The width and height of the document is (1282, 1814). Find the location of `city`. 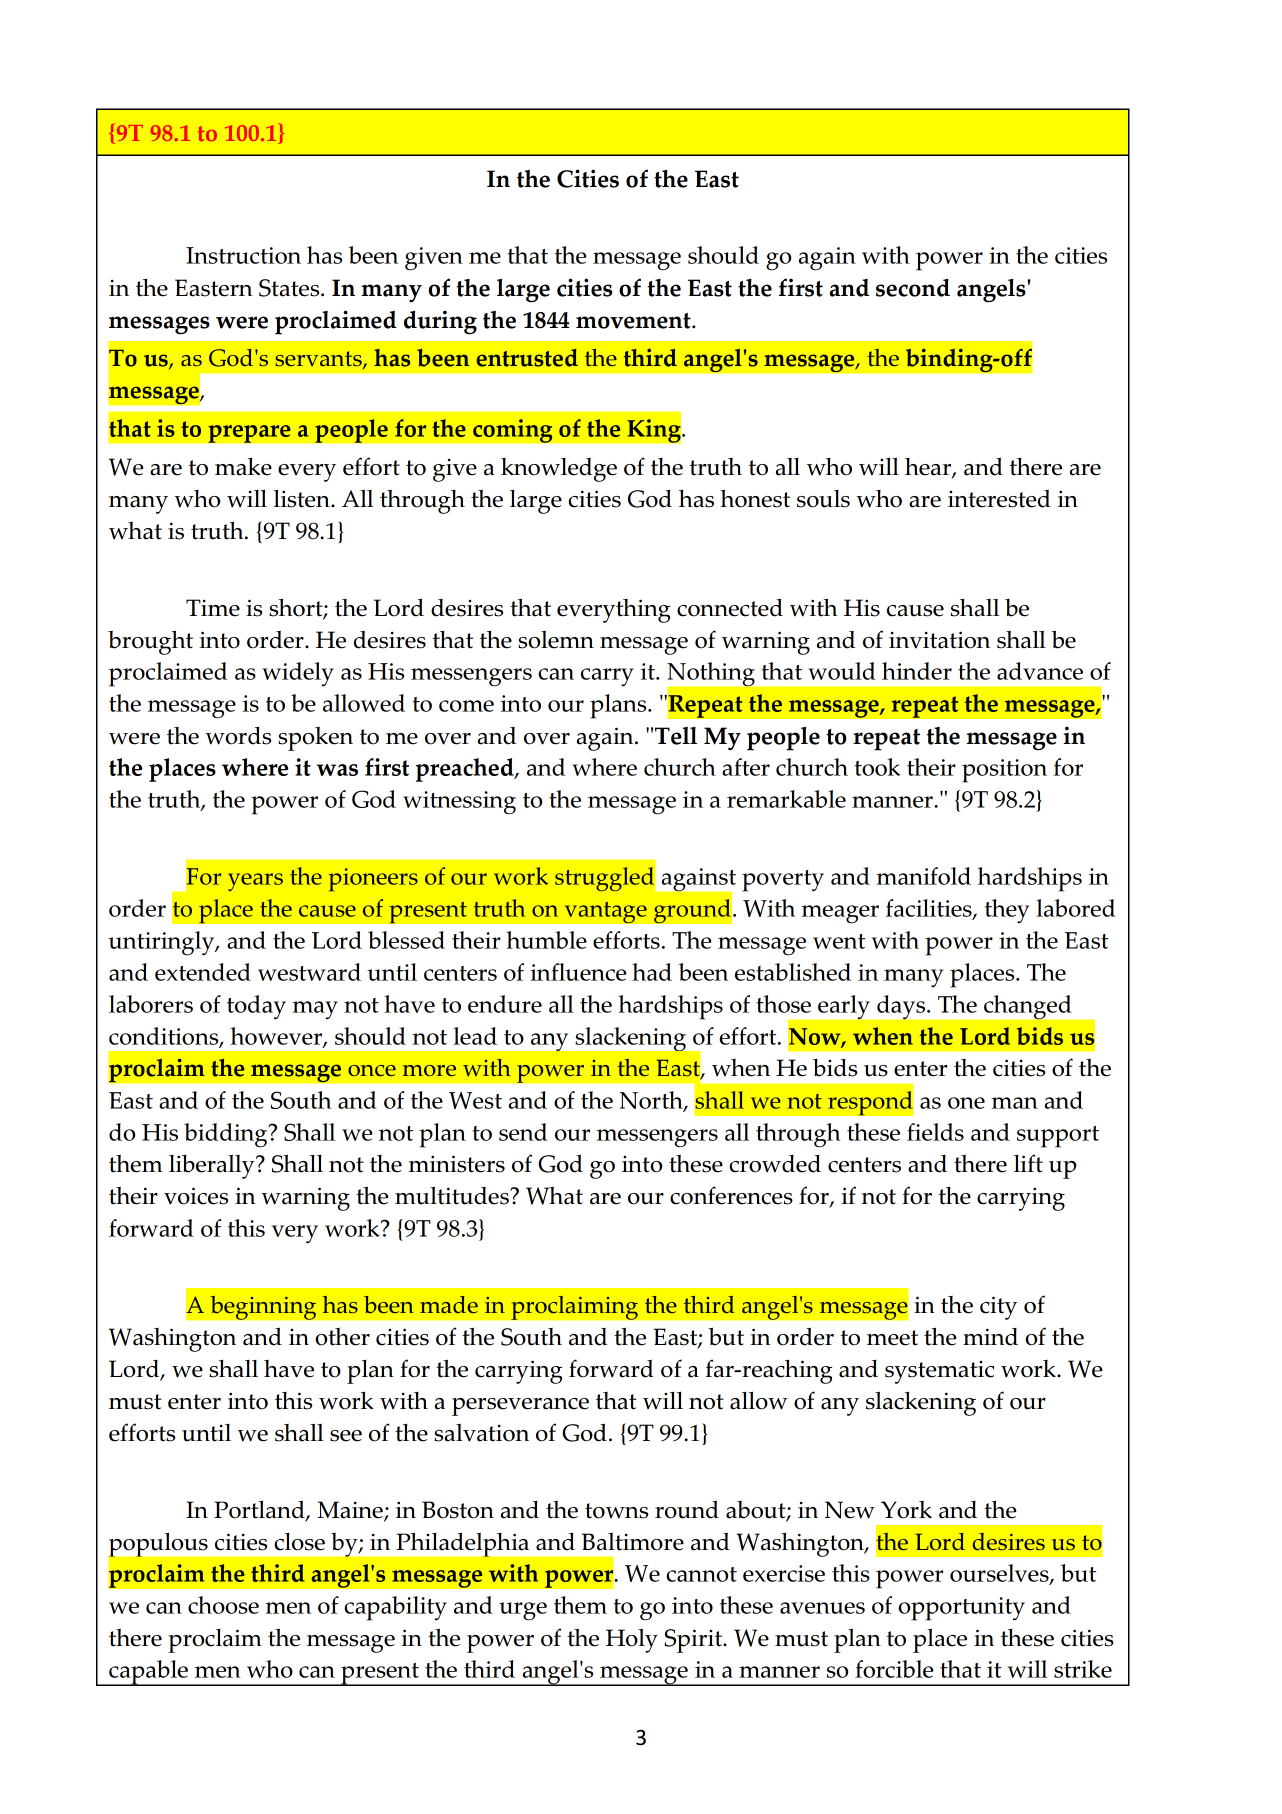

city is located at coordinates (998, 1308).
